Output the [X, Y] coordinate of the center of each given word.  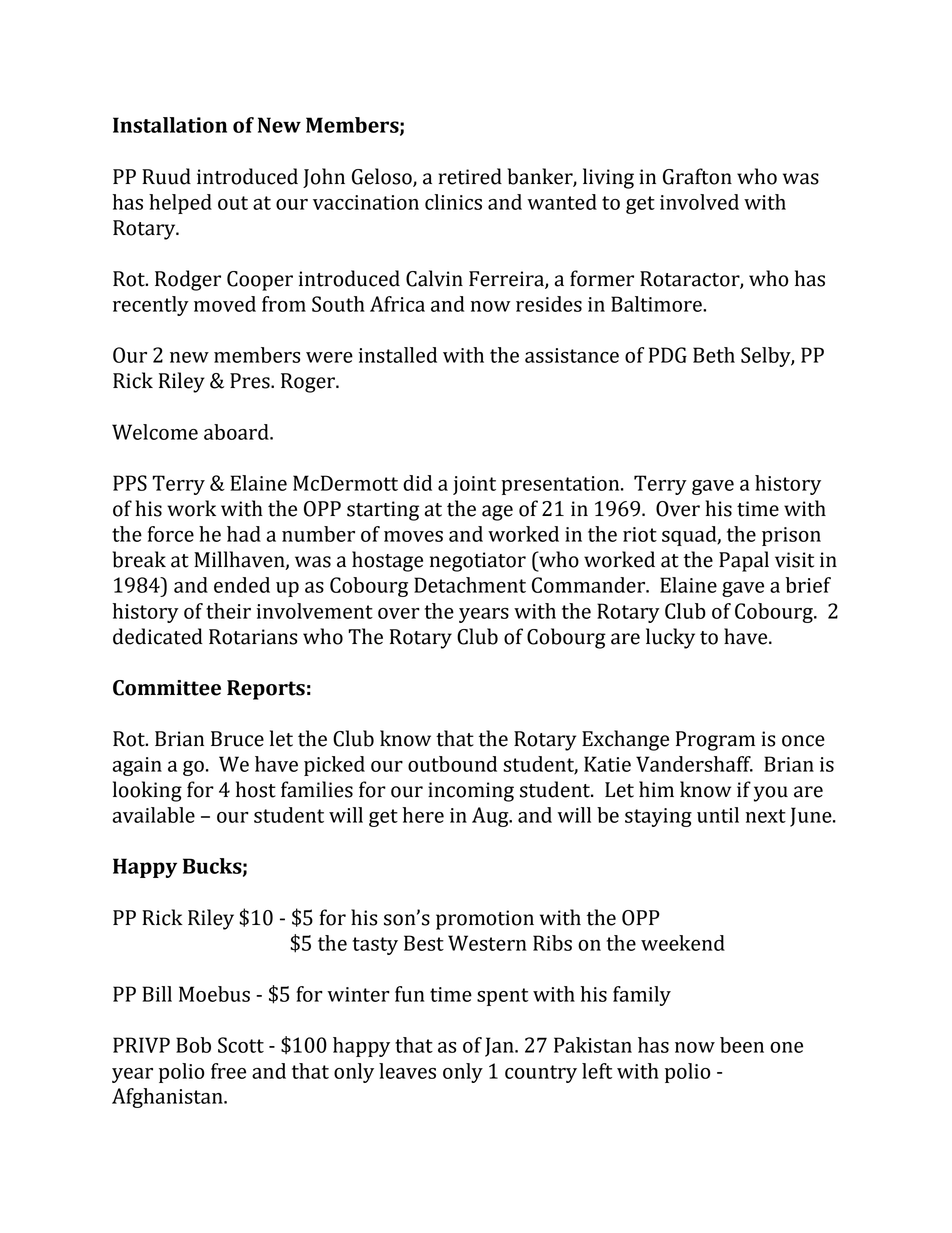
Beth [714, 355]
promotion [485, 920]
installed [398, 355]
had [244, 534]
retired [470, 176]
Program [715, 741]
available [154, 815]
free [228, 1071]
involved [699, 202]
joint [474, 485]
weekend [683, 943]
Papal [744, 561]
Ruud [166, 176]
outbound [452, 764]
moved [225, 304]
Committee [167, 688]
